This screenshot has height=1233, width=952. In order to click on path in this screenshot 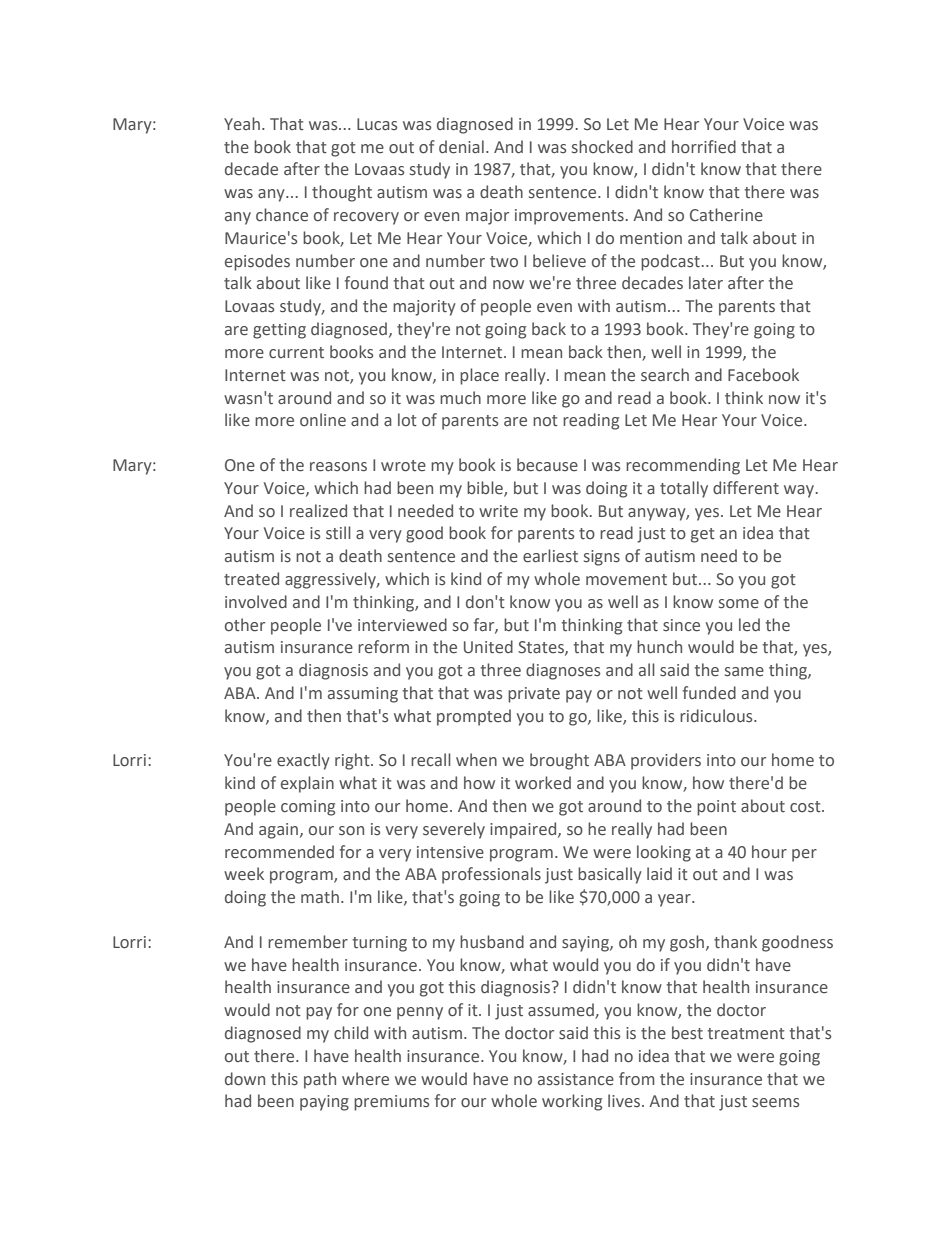, I will do `click(320, 1080)`.
